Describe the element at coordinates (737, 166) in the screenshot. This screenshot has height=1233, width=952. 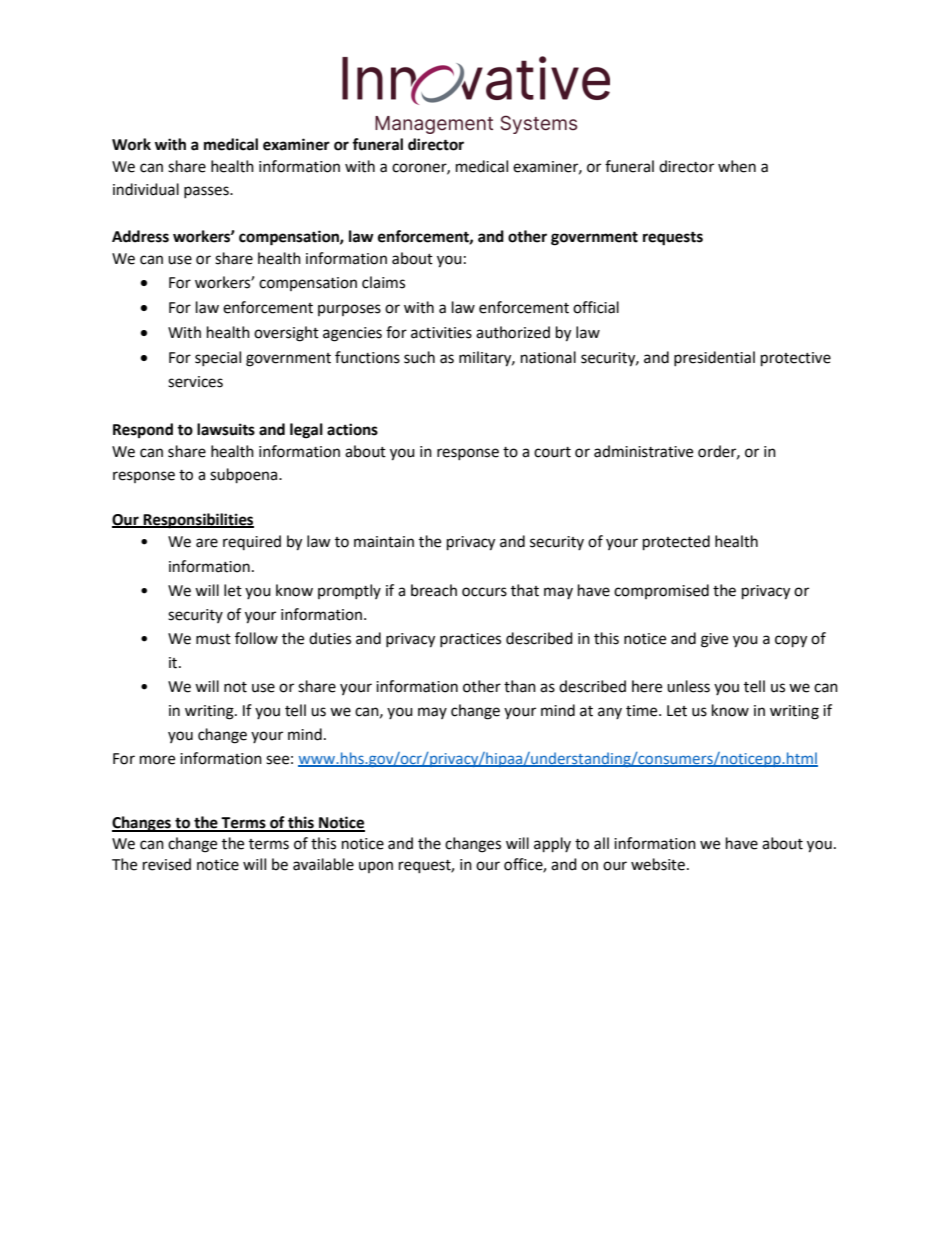
I see `when` at that location.
